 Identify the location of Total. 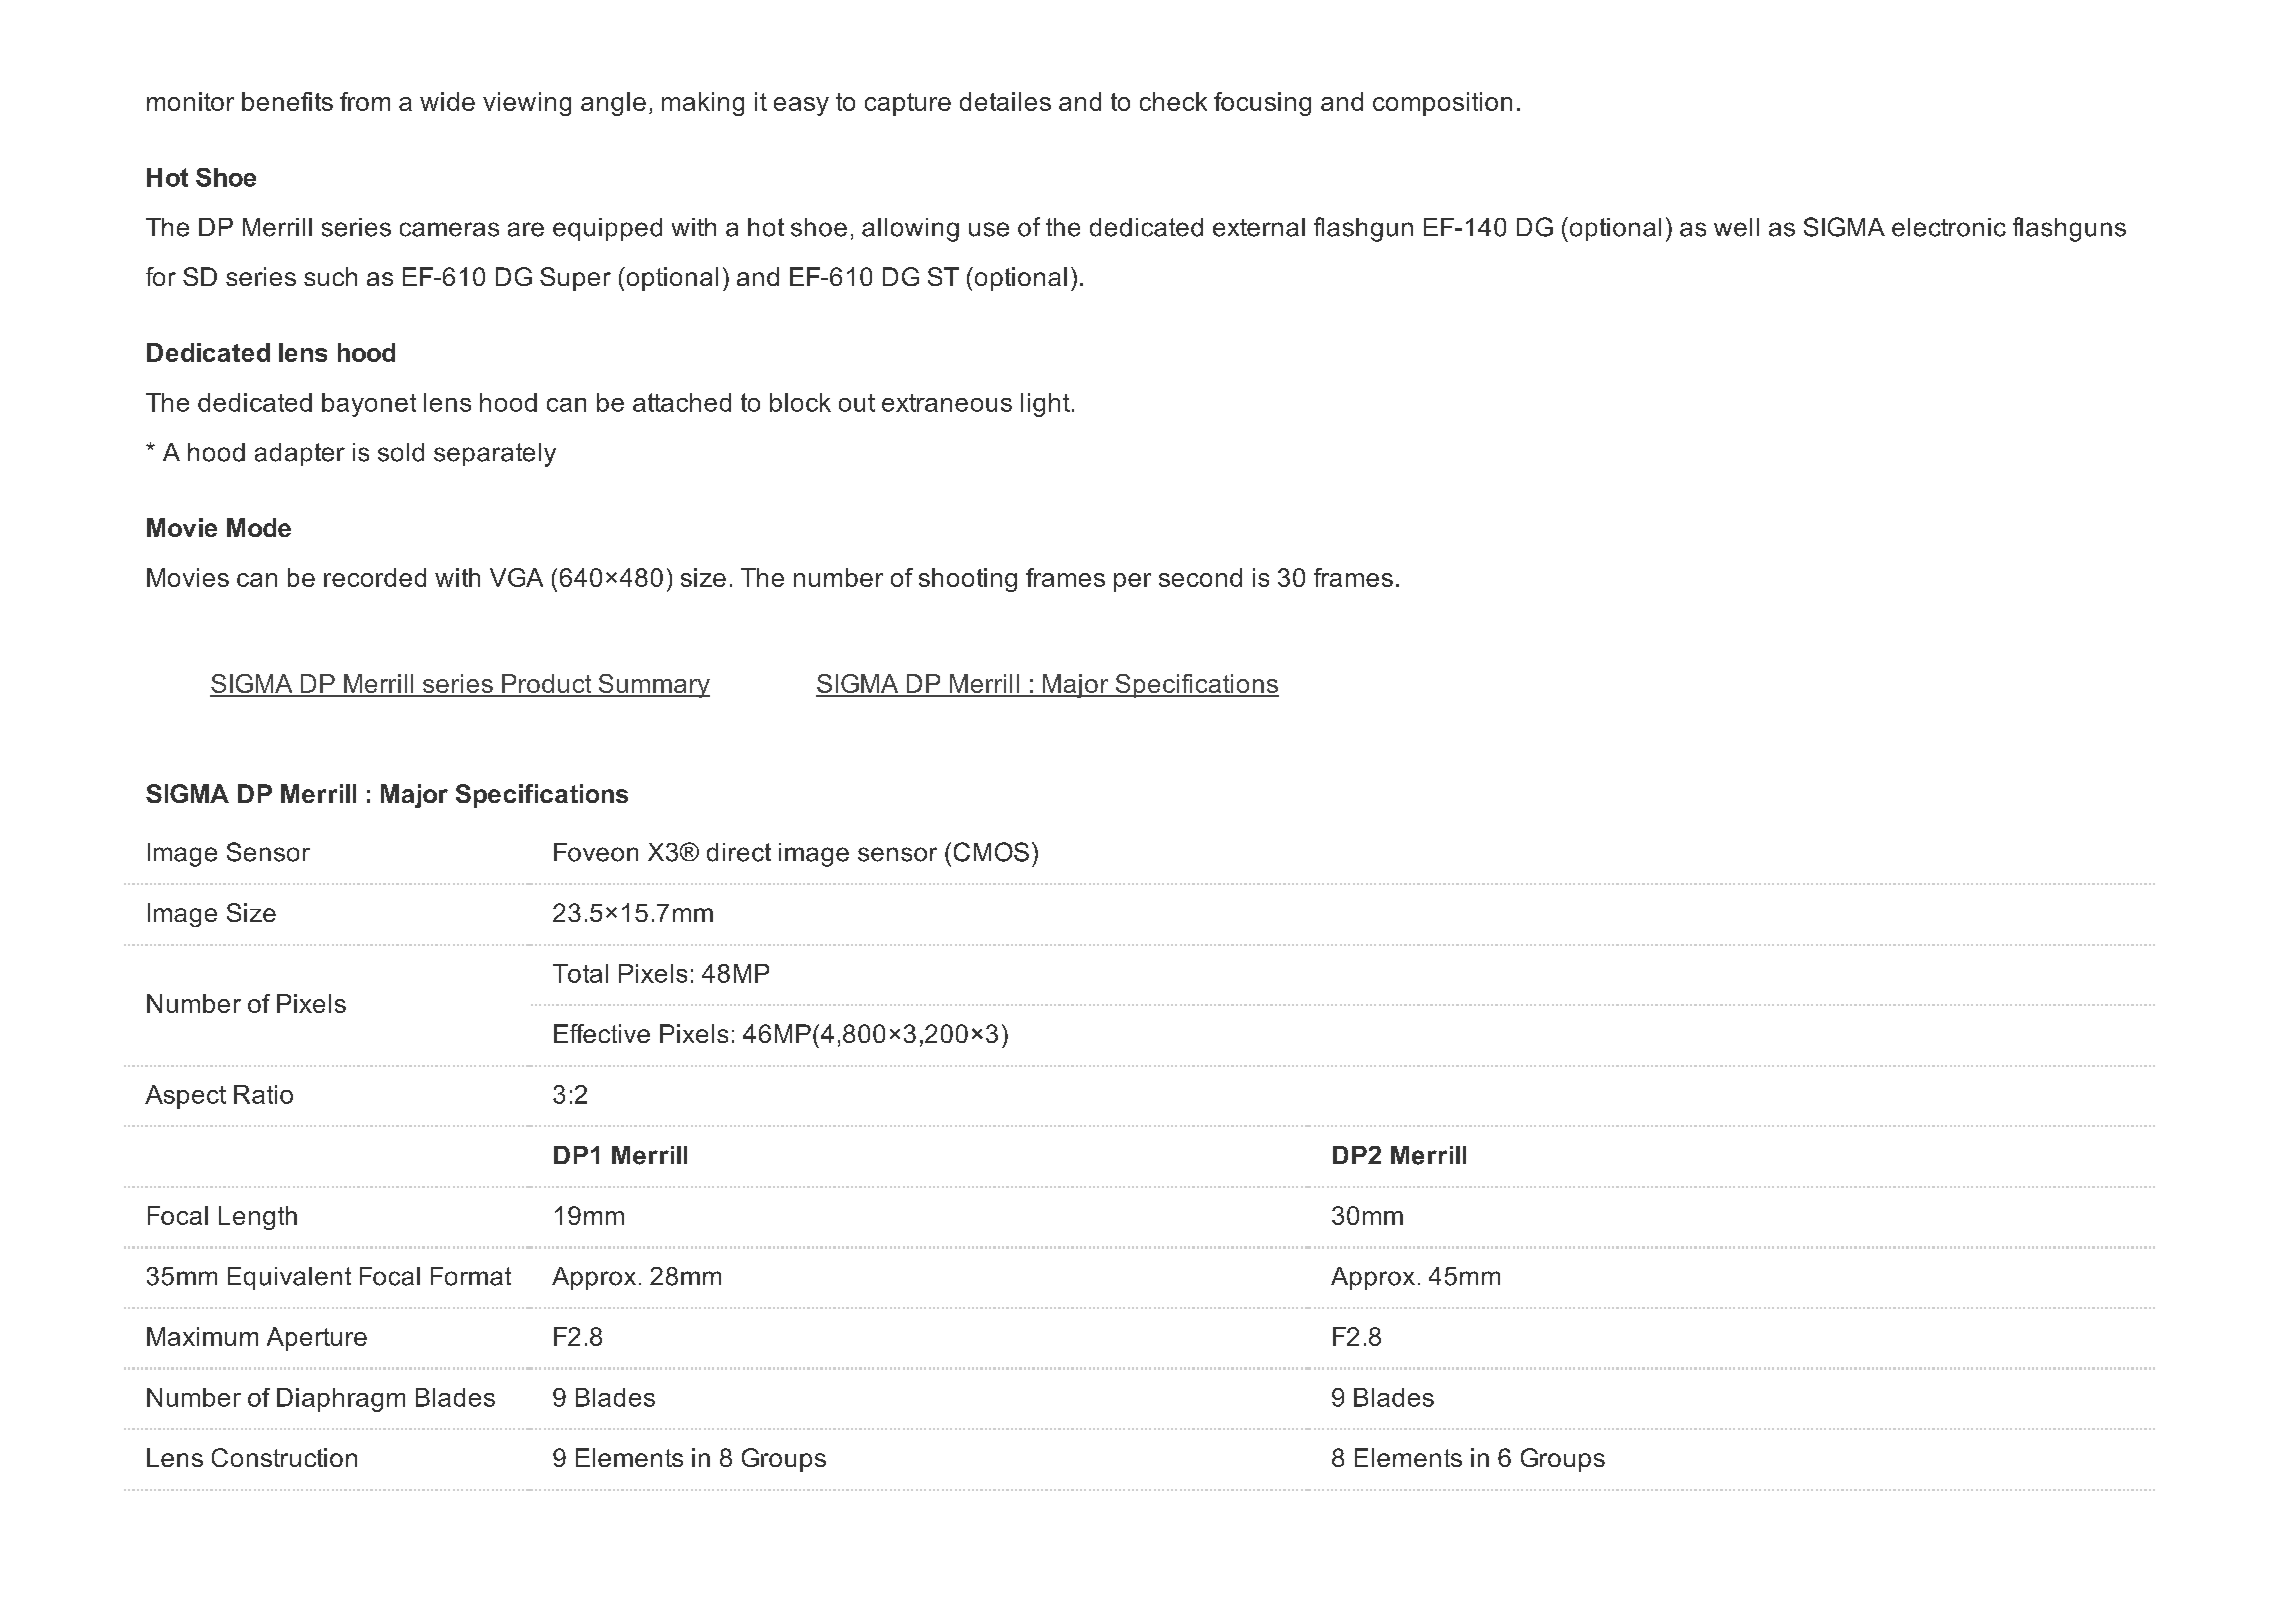
(580, 973).
